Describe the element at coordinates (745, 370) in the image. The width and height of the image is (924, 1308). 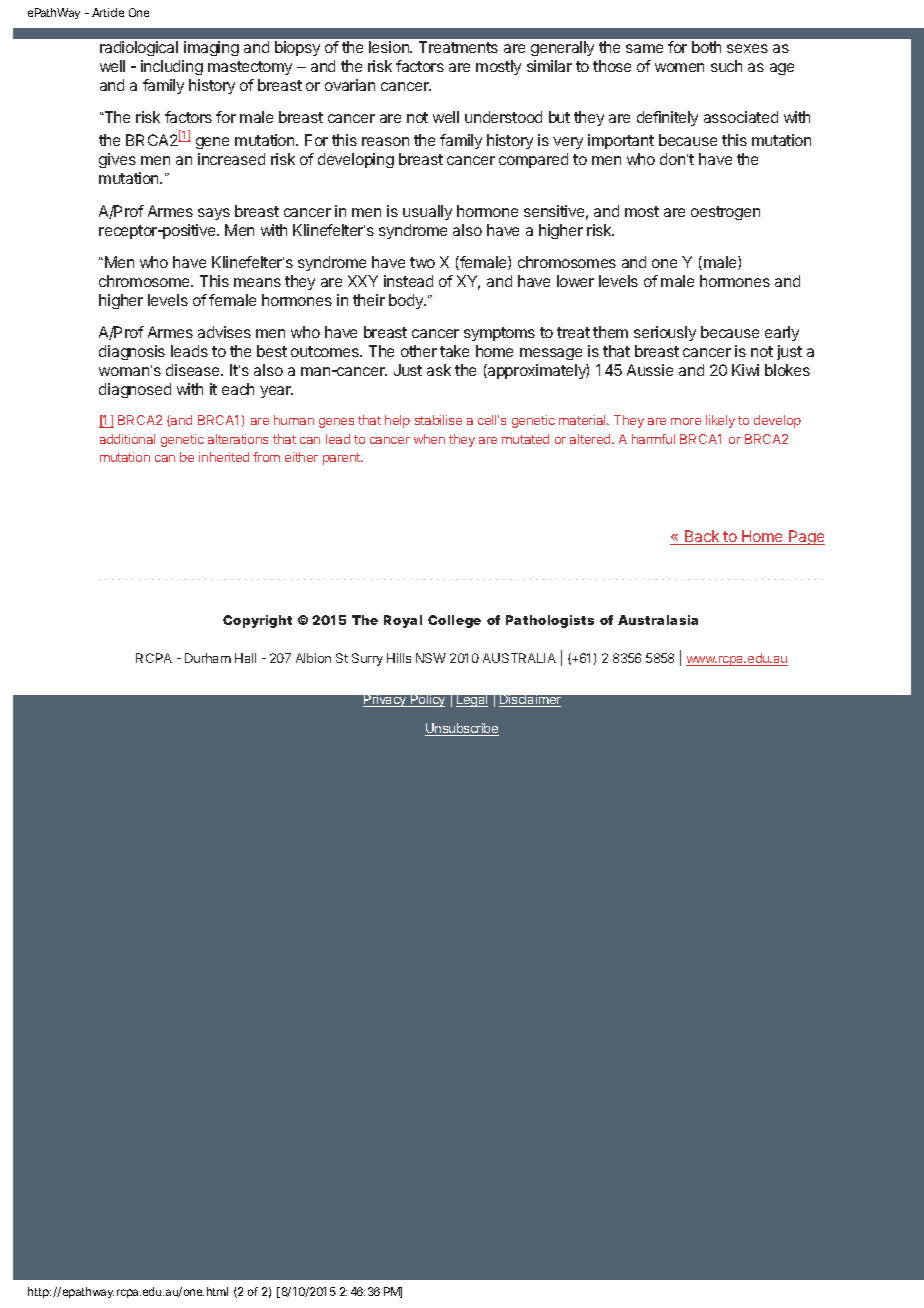
I see `Kiwi` at that location.
